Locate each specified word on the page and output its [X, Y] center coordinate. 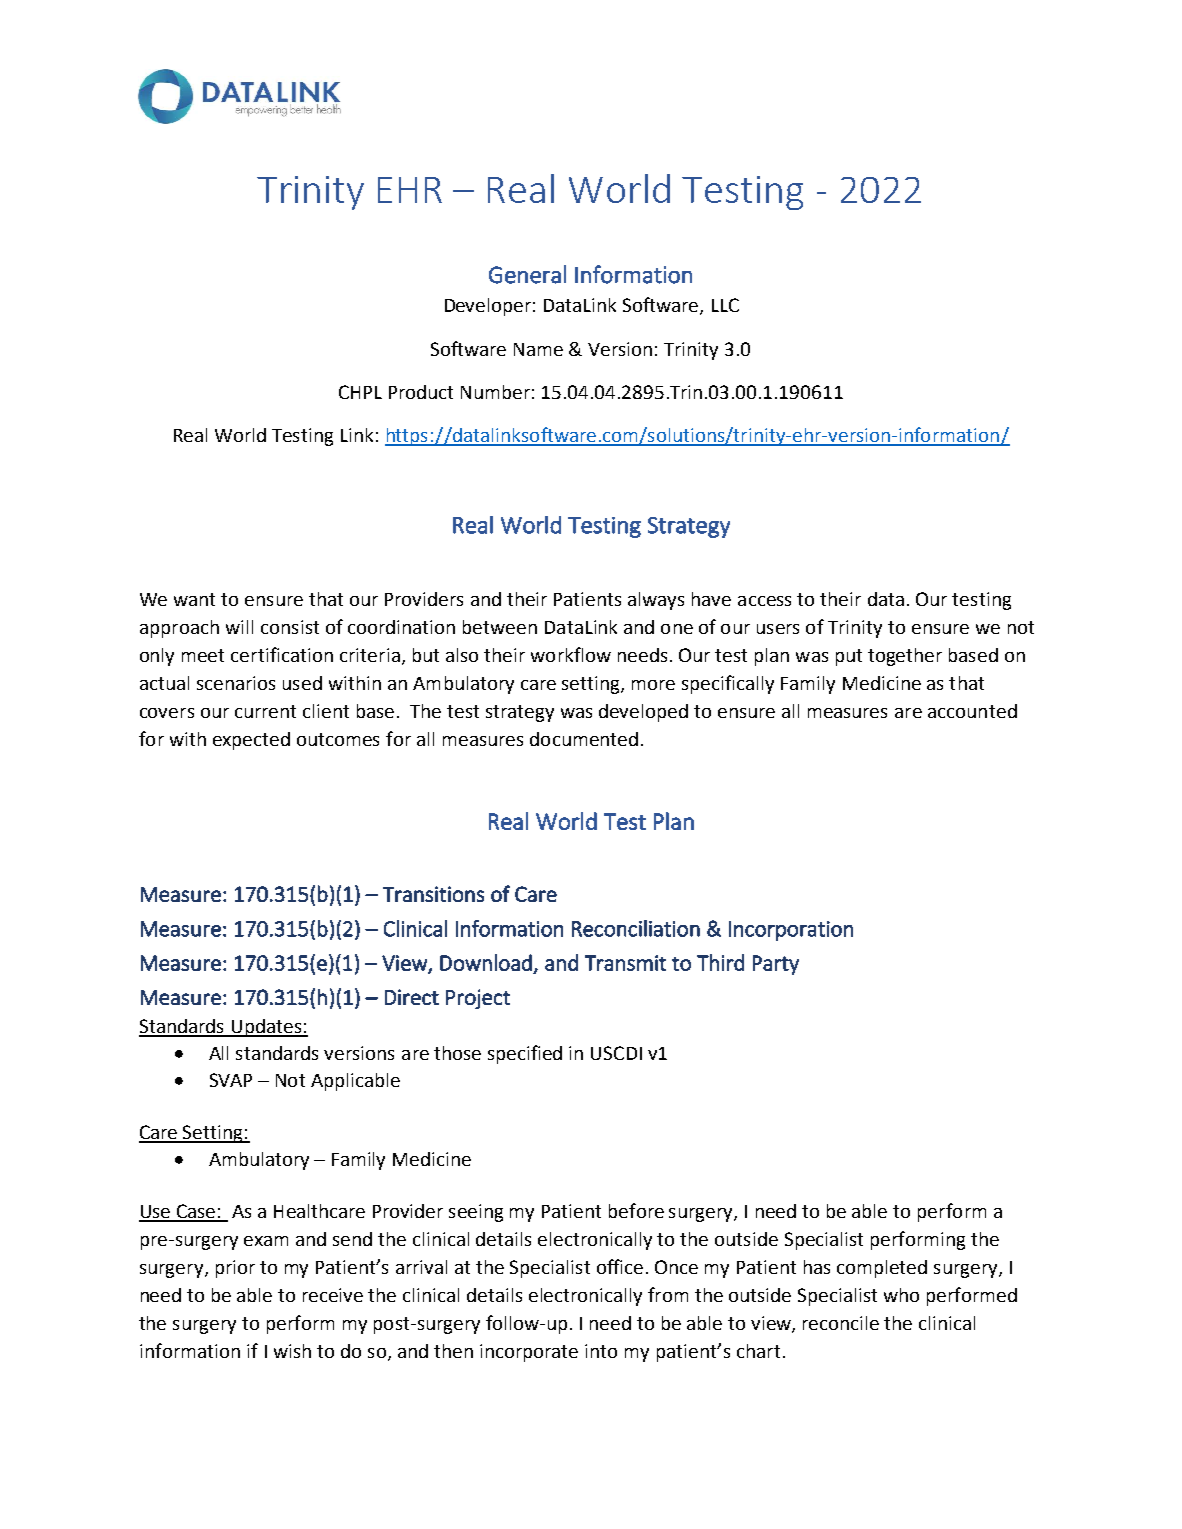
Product [421, 392]
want [194, 599]
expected [251, 741]
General [527, 274]
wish [292, 1351]
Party [776, 965]
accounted [972, 711]
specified [525, 1054]
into [601, 1351]
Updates [266, 1028]
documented [584, 739]
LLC [725, 305]
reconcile [841, 1323]
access [764, 601]
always [656, 601]
